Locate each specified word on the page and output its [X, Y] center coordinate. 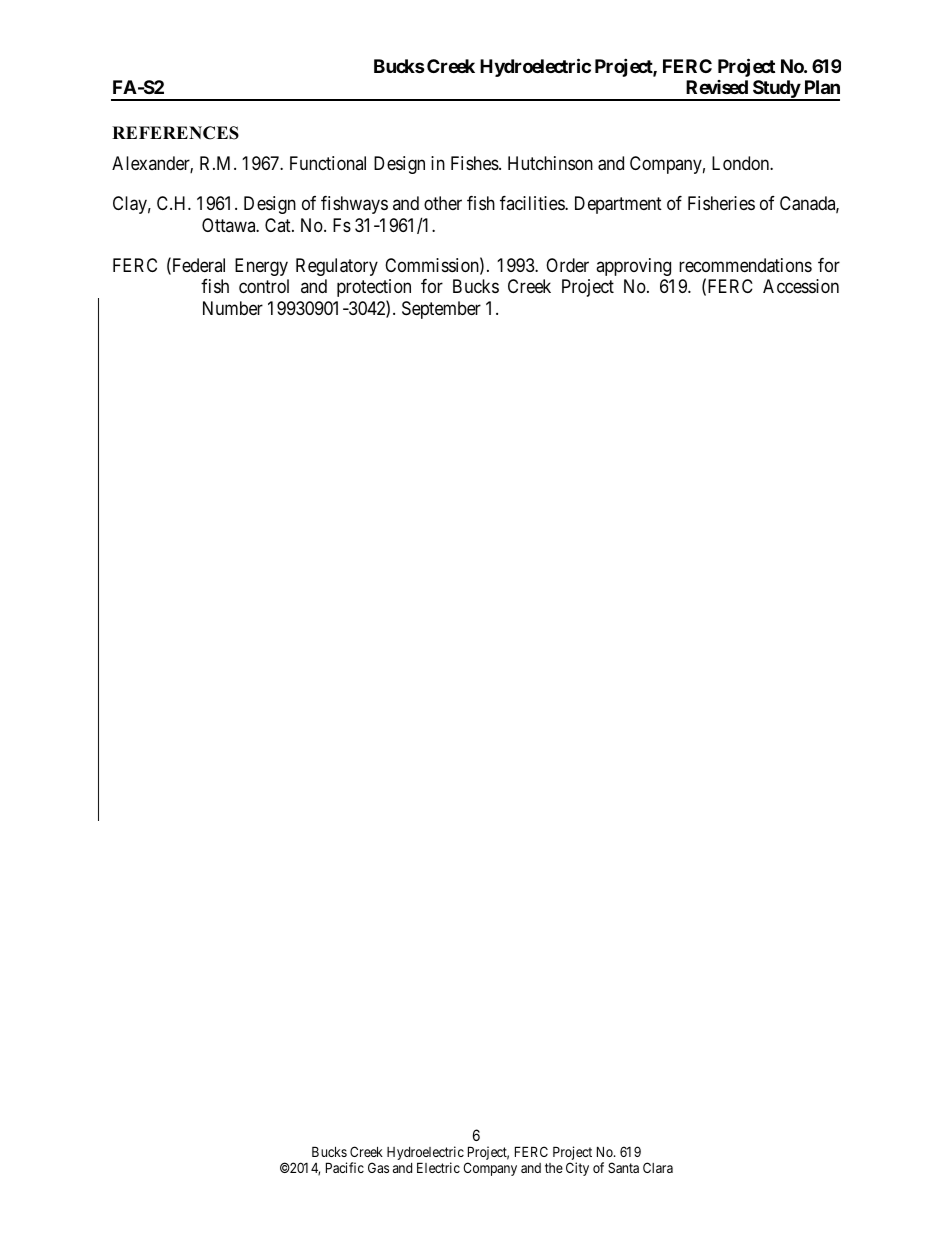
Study [776, 90]
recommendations [745, 265]
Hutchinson [550, 163]
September [441, 310]
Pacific [345, 1167]
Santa [623, 1167]
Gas [378, 1167]
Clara [658, 1167]
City [577, 1169]
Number [233, 308]
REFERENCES [175, 133]
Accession [801, 286]
